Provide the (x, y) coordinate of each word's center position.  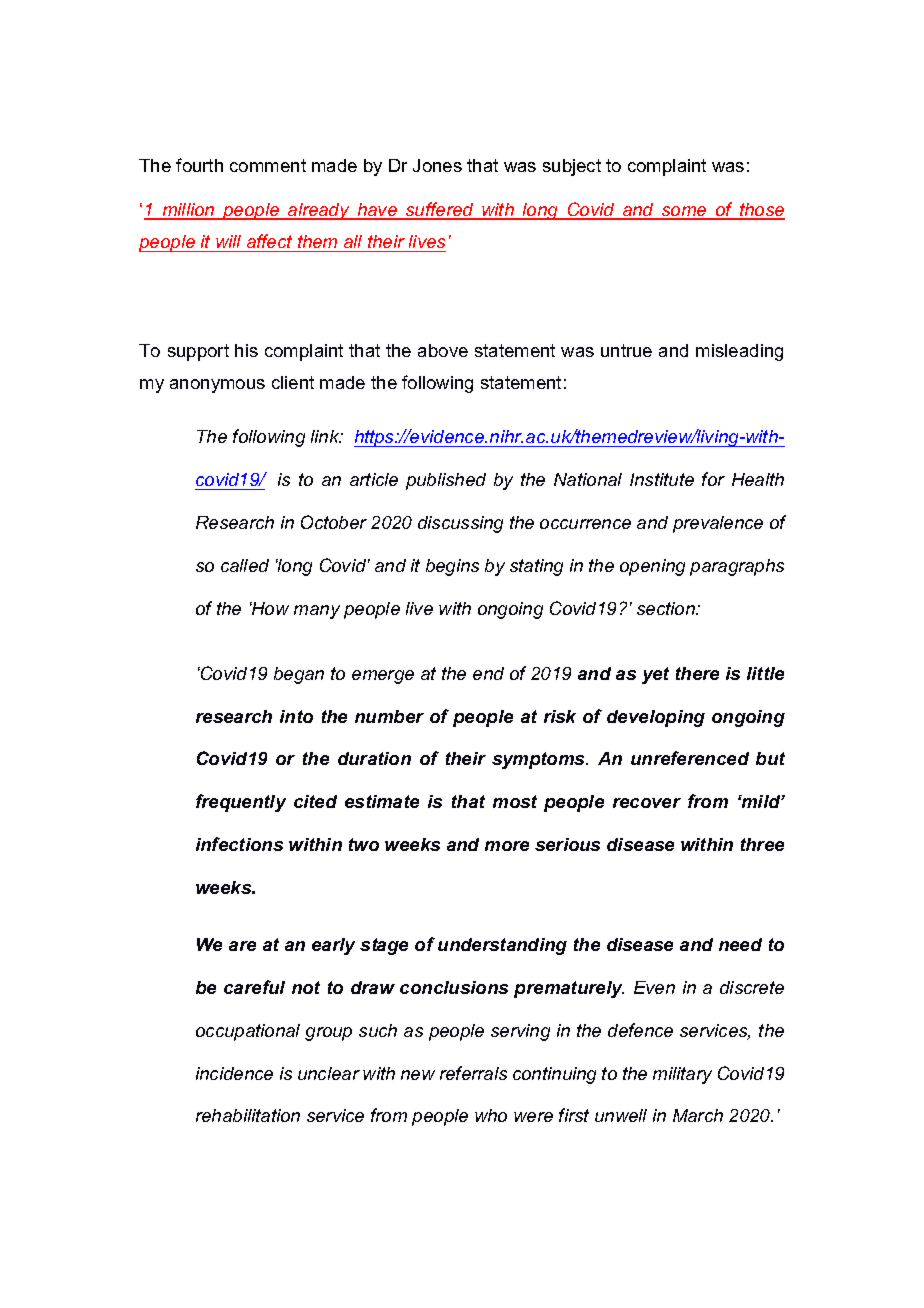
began (299, 675)
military (682, 1075)
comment (268, 165)
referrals (473, 1073)
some (684, 212)
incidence (234, 1073)
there (697, 673)
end (488, 673)
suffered (440, 210)
